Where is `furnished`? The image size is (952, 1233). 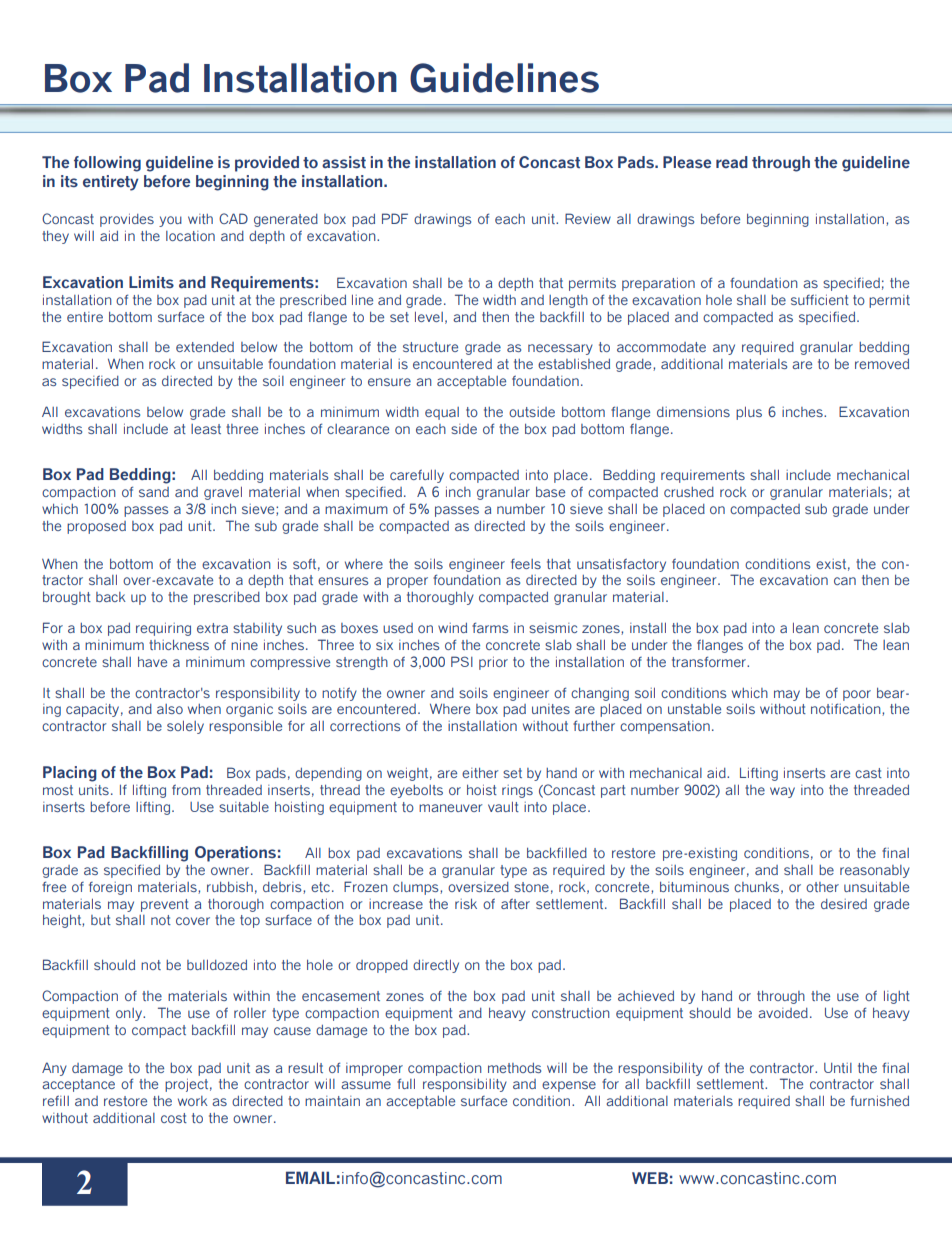
furnished is located at coordinates (879, 1100).
